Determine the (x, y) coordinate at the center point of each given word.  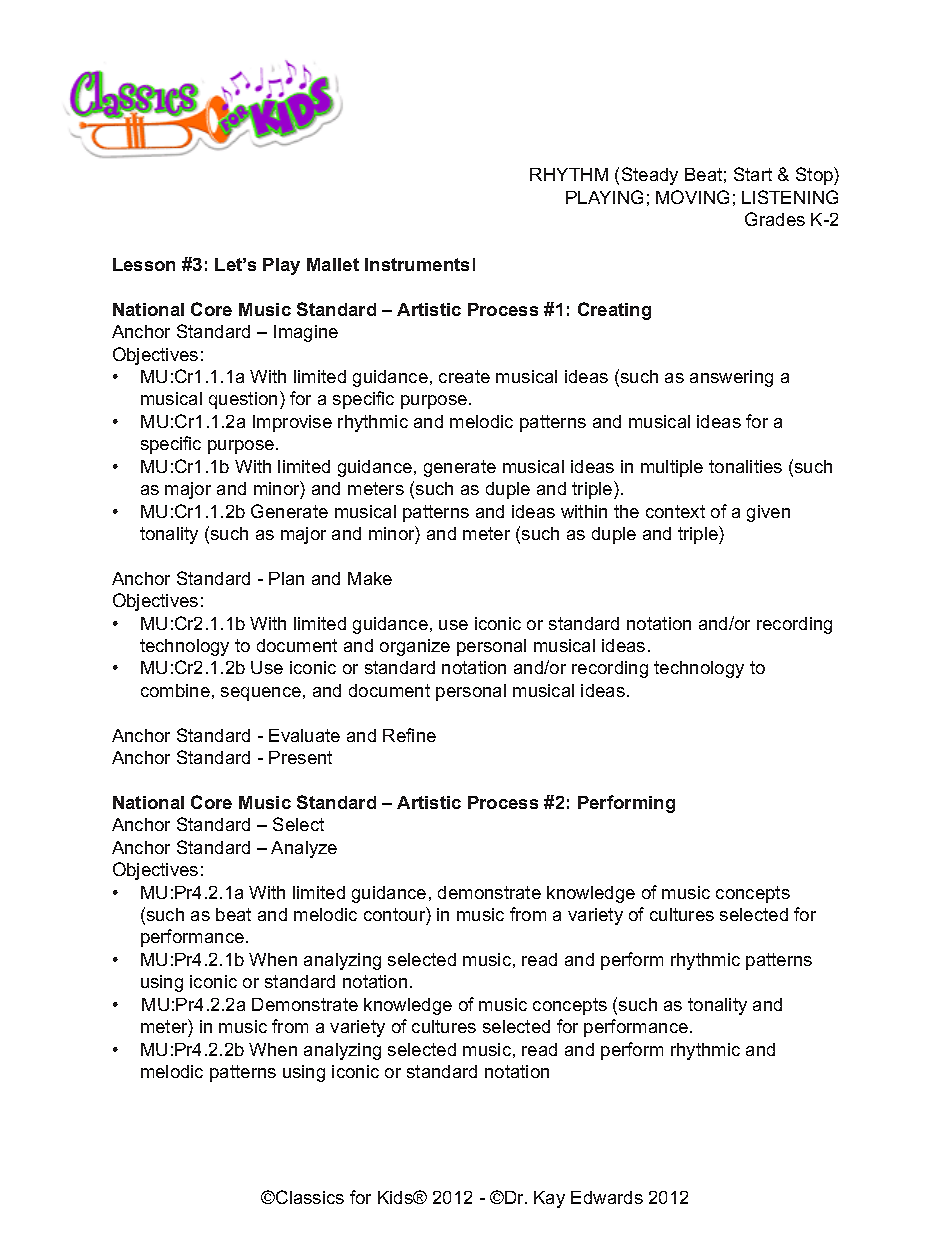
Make (370, 578)
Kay (549, 1199)
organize (415, 647)
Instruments (417, 264)
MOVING (692, 197)
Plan (286, 578)
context (675, 511)
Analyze (304, 849)
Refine (409, 735)
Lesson (144, 264)
